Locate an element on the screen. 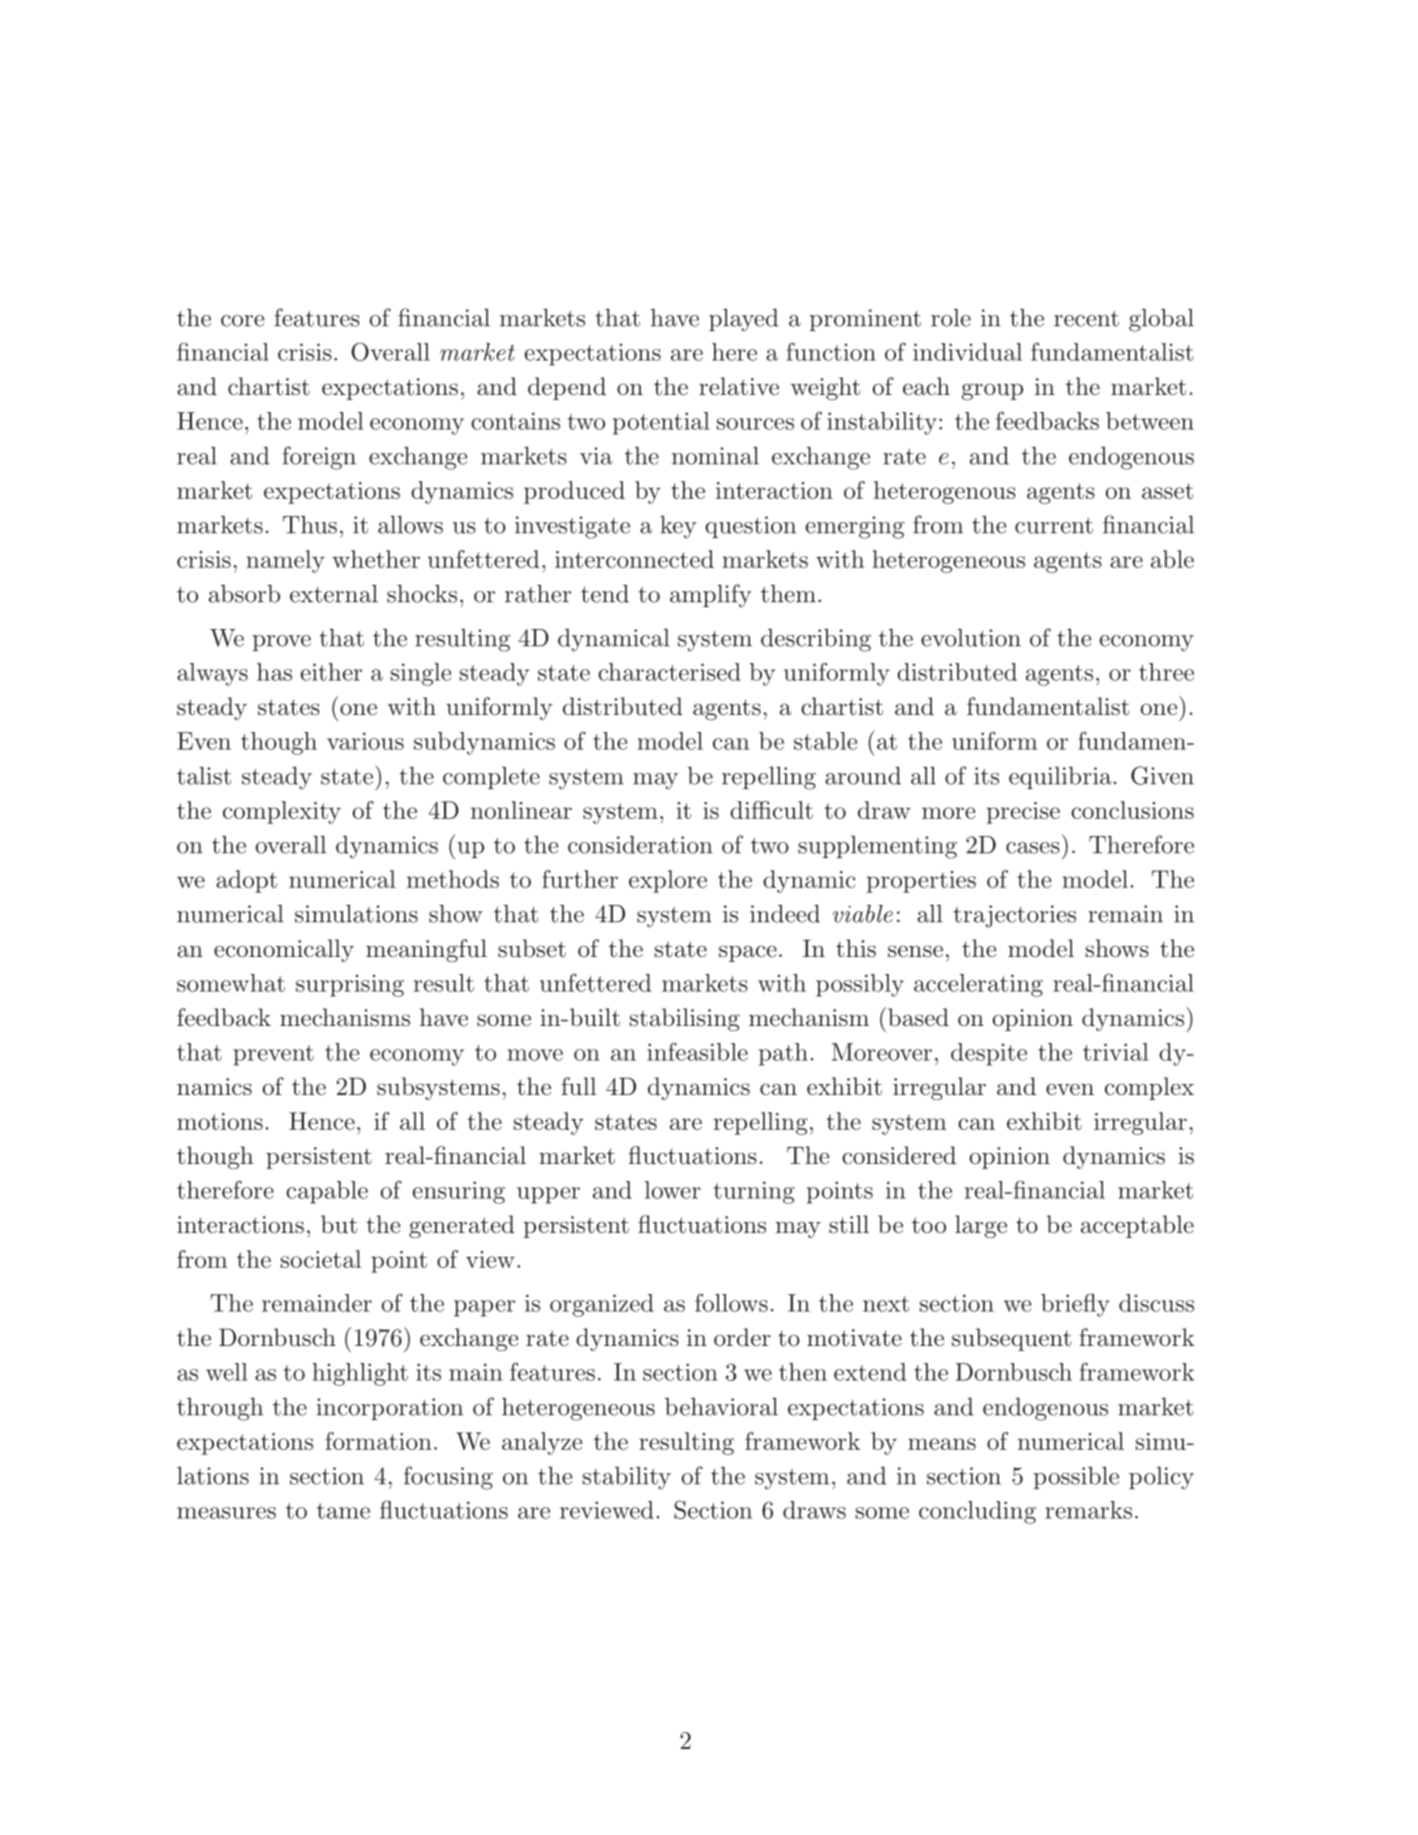  relative is located at coordinates (739, 386).
